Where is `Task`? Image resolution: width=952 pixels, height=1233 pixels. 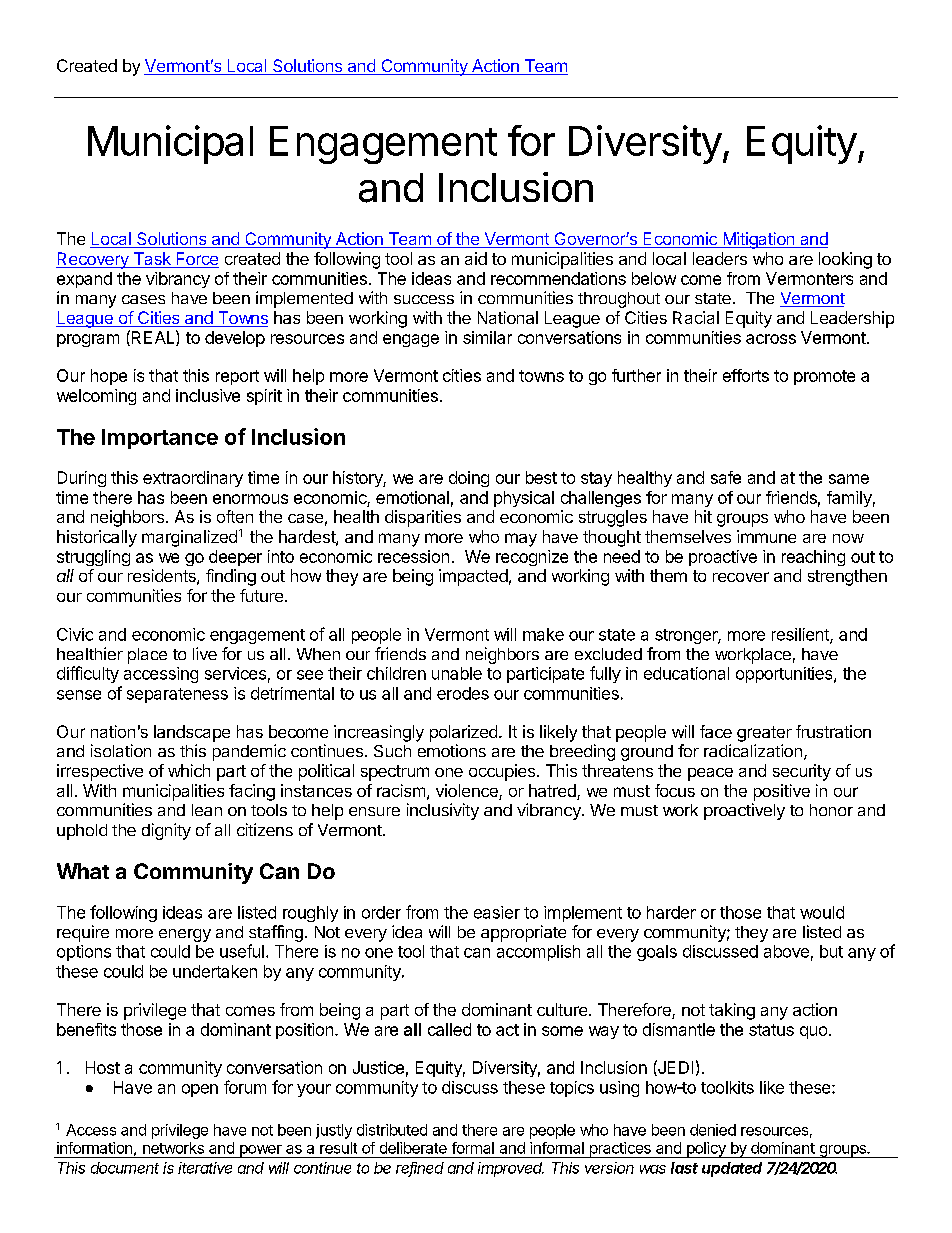
Task is located at coordinates (152, 260).
